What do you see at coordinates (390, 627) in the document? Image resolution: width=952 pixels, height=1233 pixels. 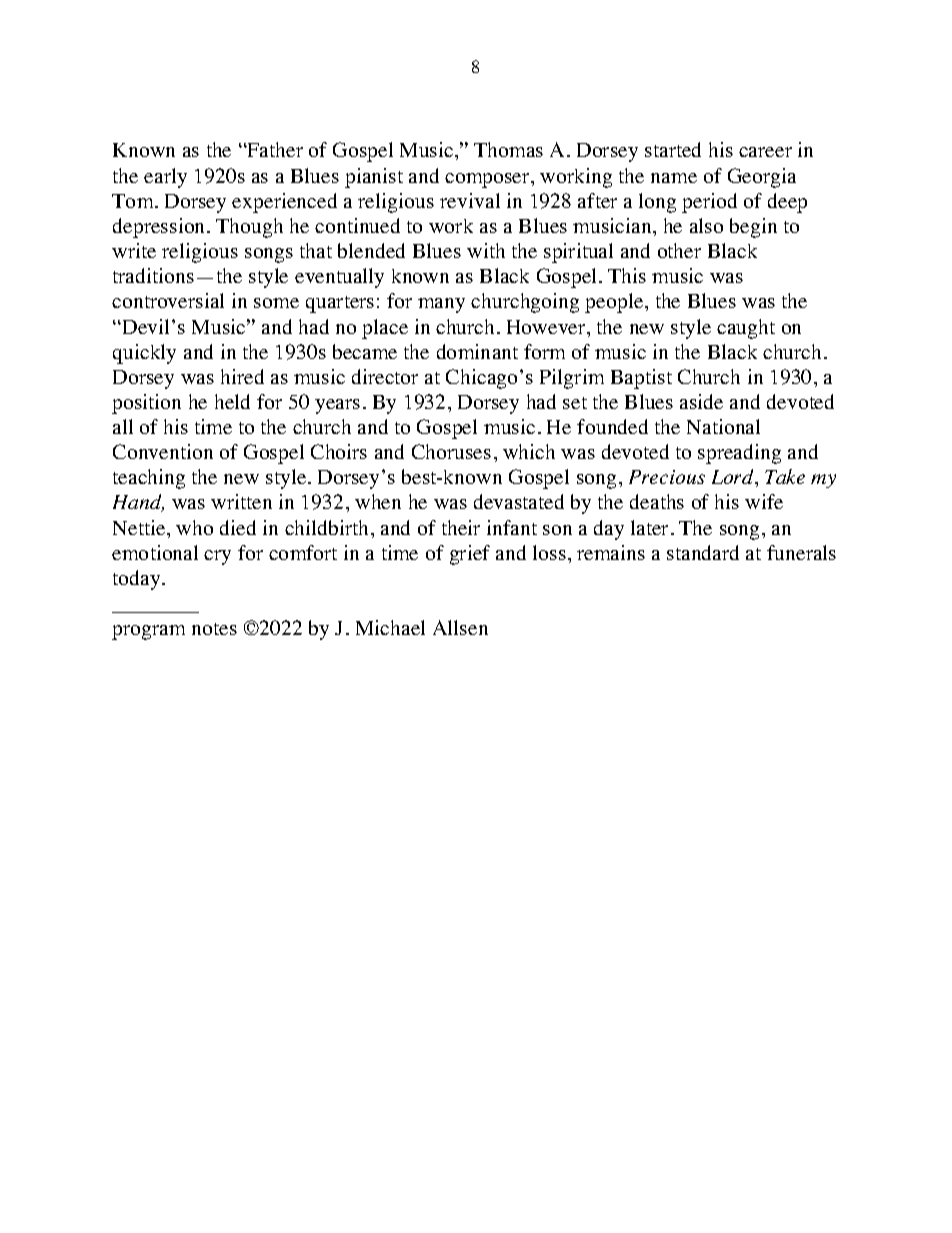 I see `Michael` at bounding box center [390, 627].
